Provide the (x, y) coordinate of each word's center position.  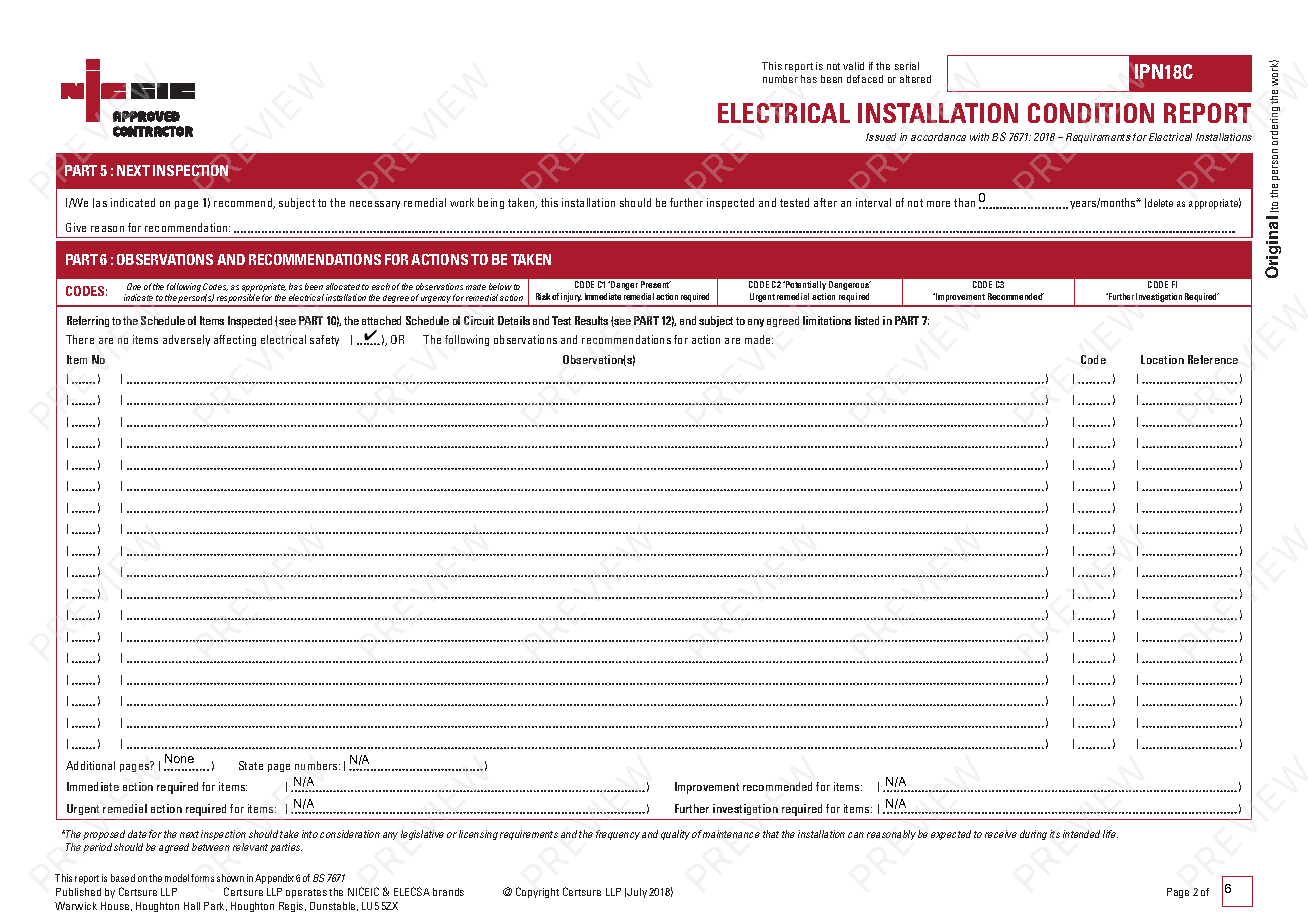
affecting (235, 340)
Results (591, 320)
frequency (618, 835)
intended (1081, 834)
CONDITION (1091, 113)
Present (656, 284)
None (179, 758)
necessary (375, 205)
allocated (343, 286)
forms (202, 878)
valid (853, 66)
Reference (1213, 359)
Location (1162, 359)
